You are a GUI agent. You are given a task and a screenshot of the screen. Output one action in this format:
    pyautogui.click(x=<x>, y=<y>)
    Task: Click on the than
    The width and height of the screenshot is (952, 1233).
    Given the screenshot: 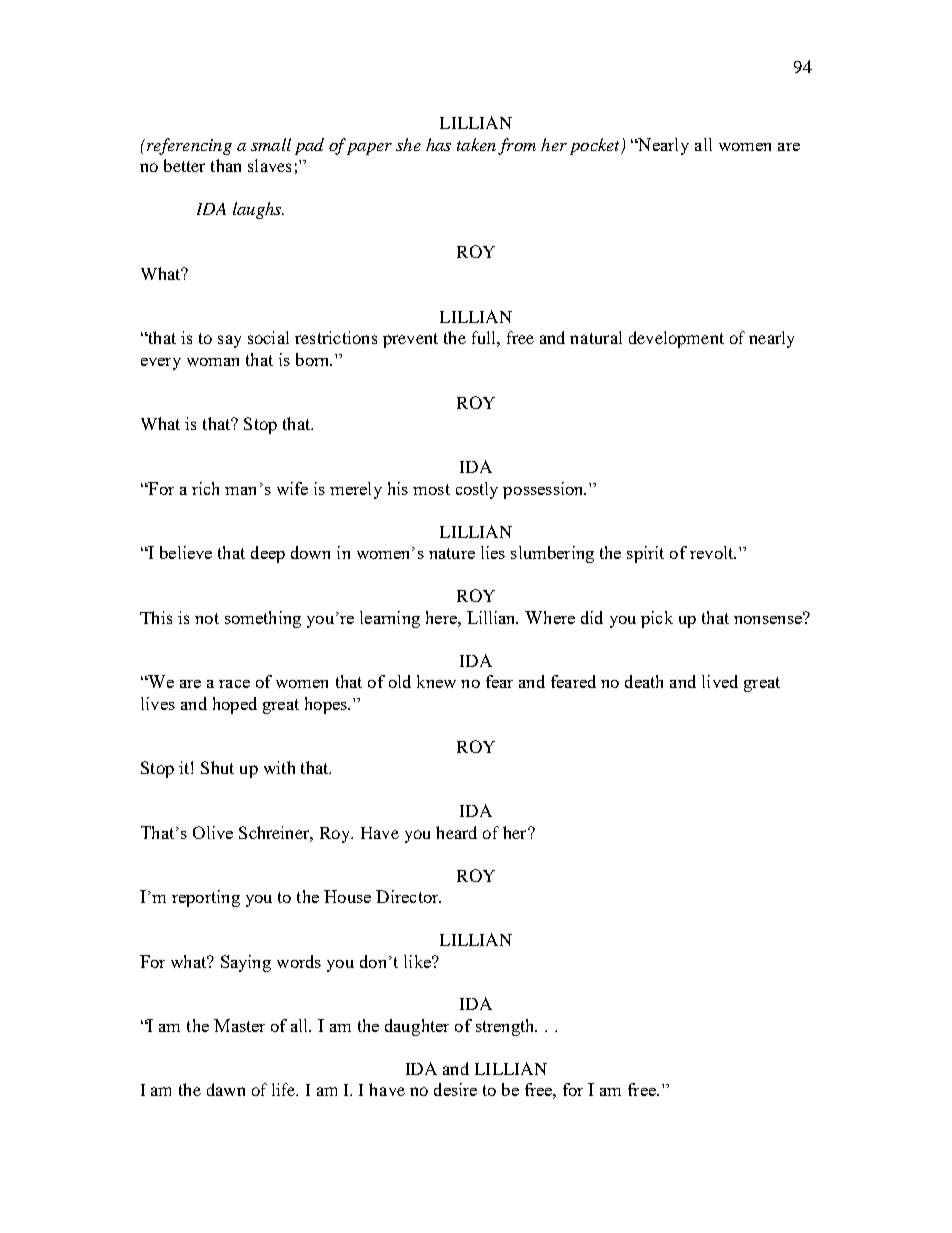 What is the action you would take?
    pyautogui.click(x=226, y=165)
